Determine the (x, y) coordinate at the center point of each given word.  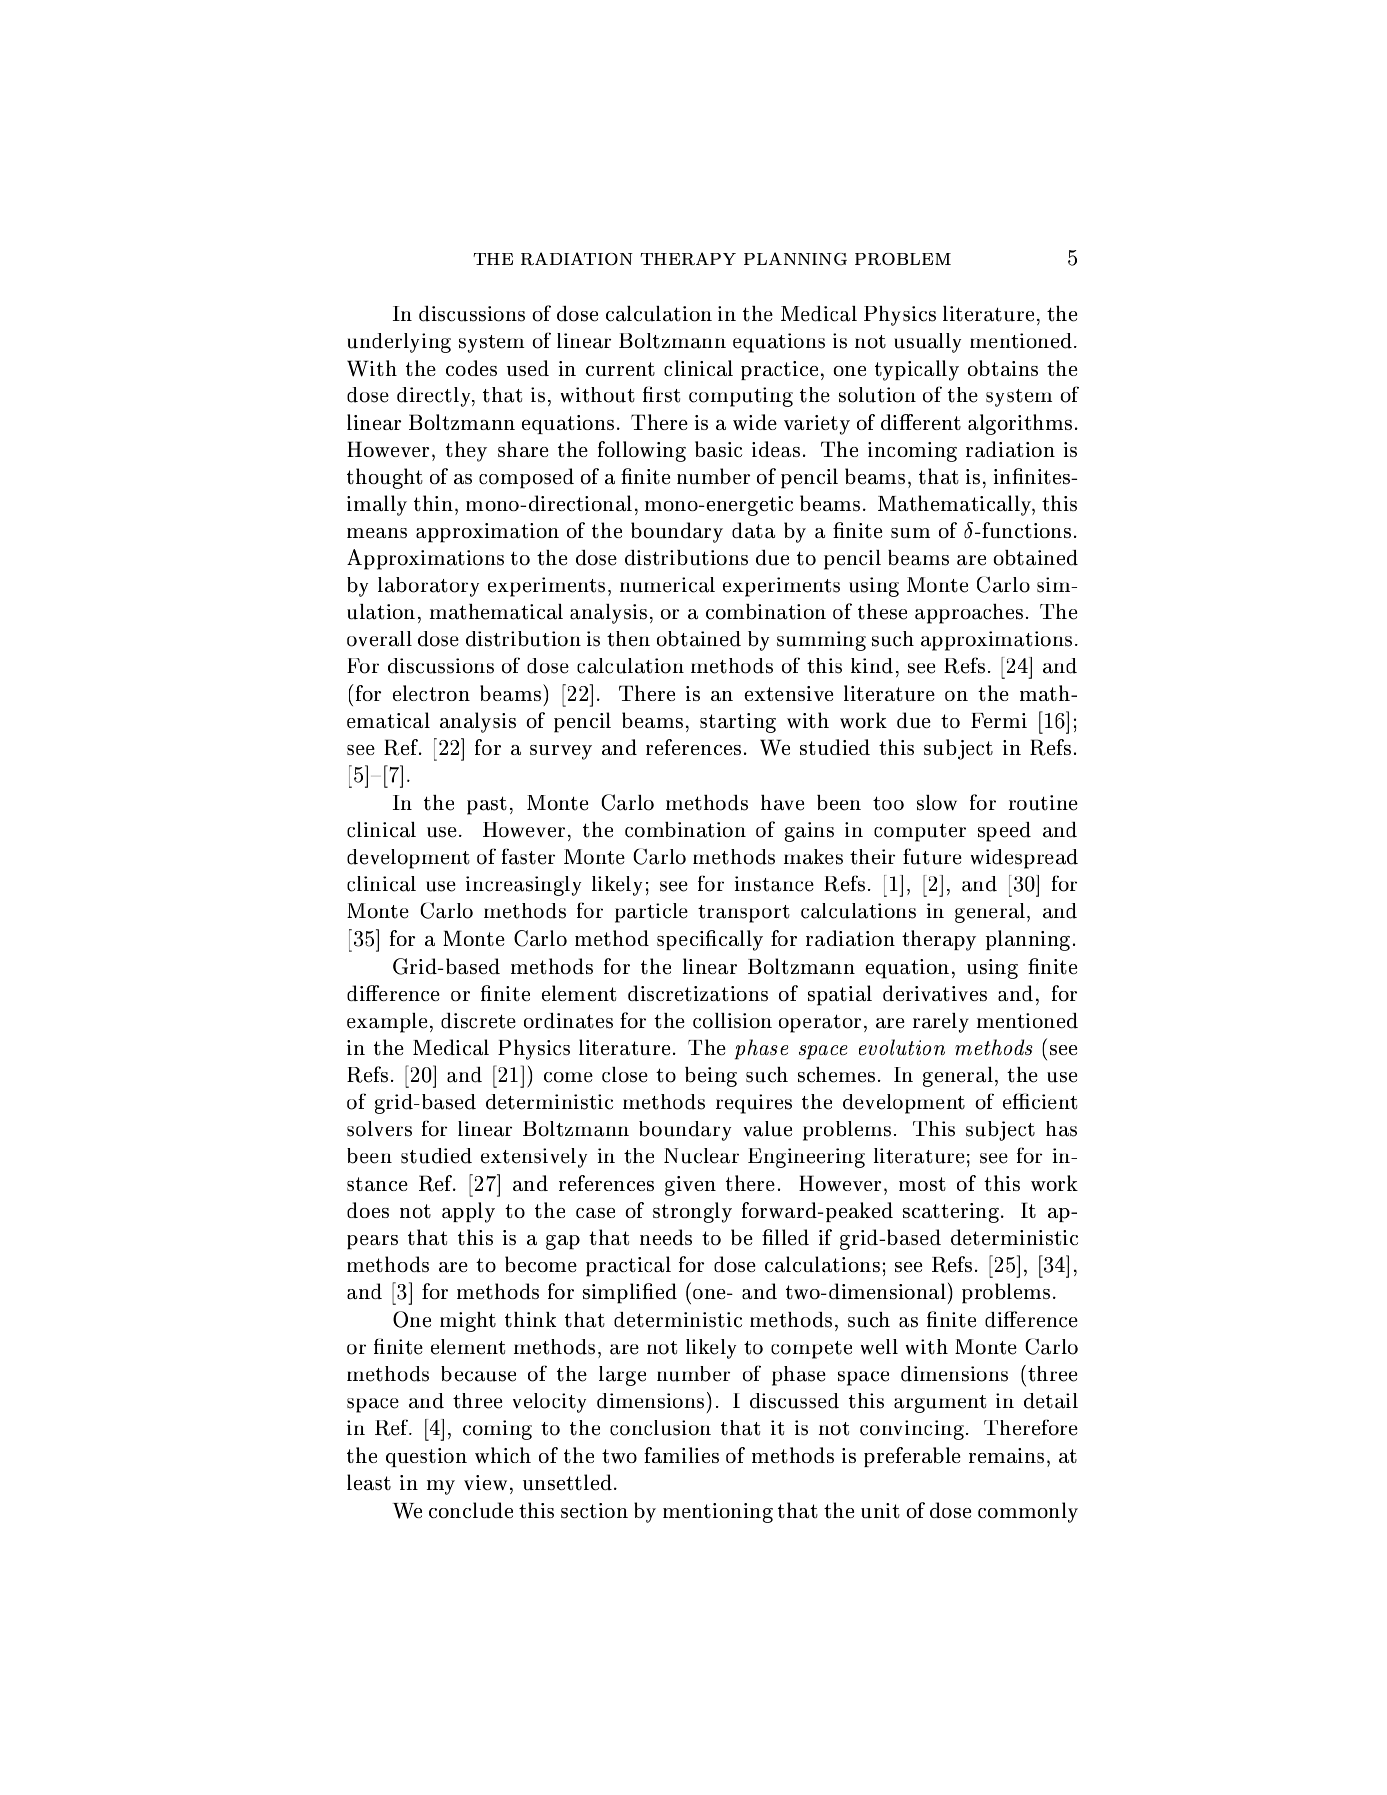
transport (744, 914)
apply (468, 1212)
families (681, 1455)
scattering (951, 1213)
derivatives (935, 993)
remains (1006, 1455)
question (426, 1457)
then (628, 639)
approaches (969, 614)
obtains (1003, 368)
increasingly (523, 886)
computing (741, 397)
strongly (692, 1212)
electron (431, 693)
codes (471, 368)
